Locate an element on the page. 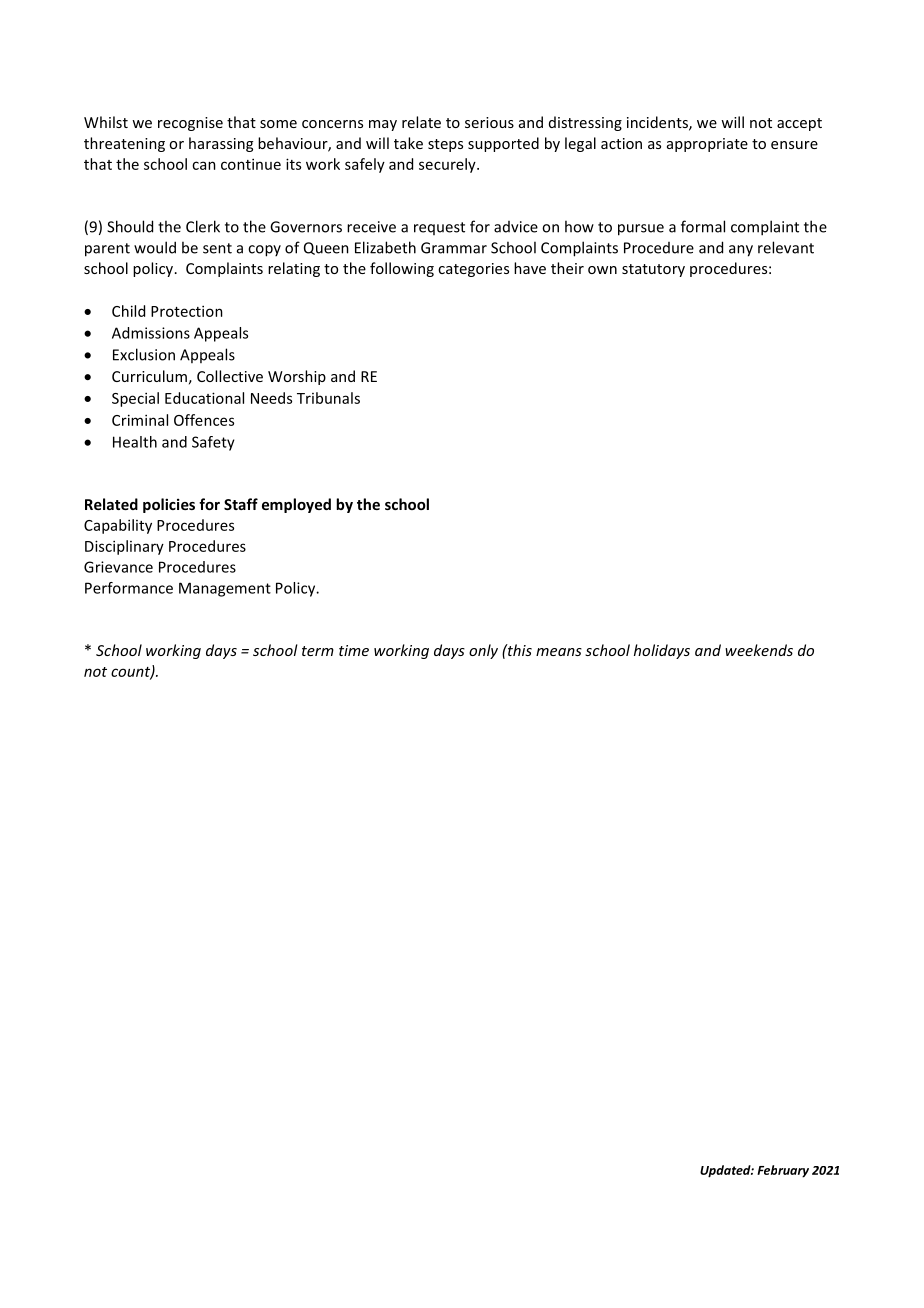  only is located at coordinates (483, 651).
